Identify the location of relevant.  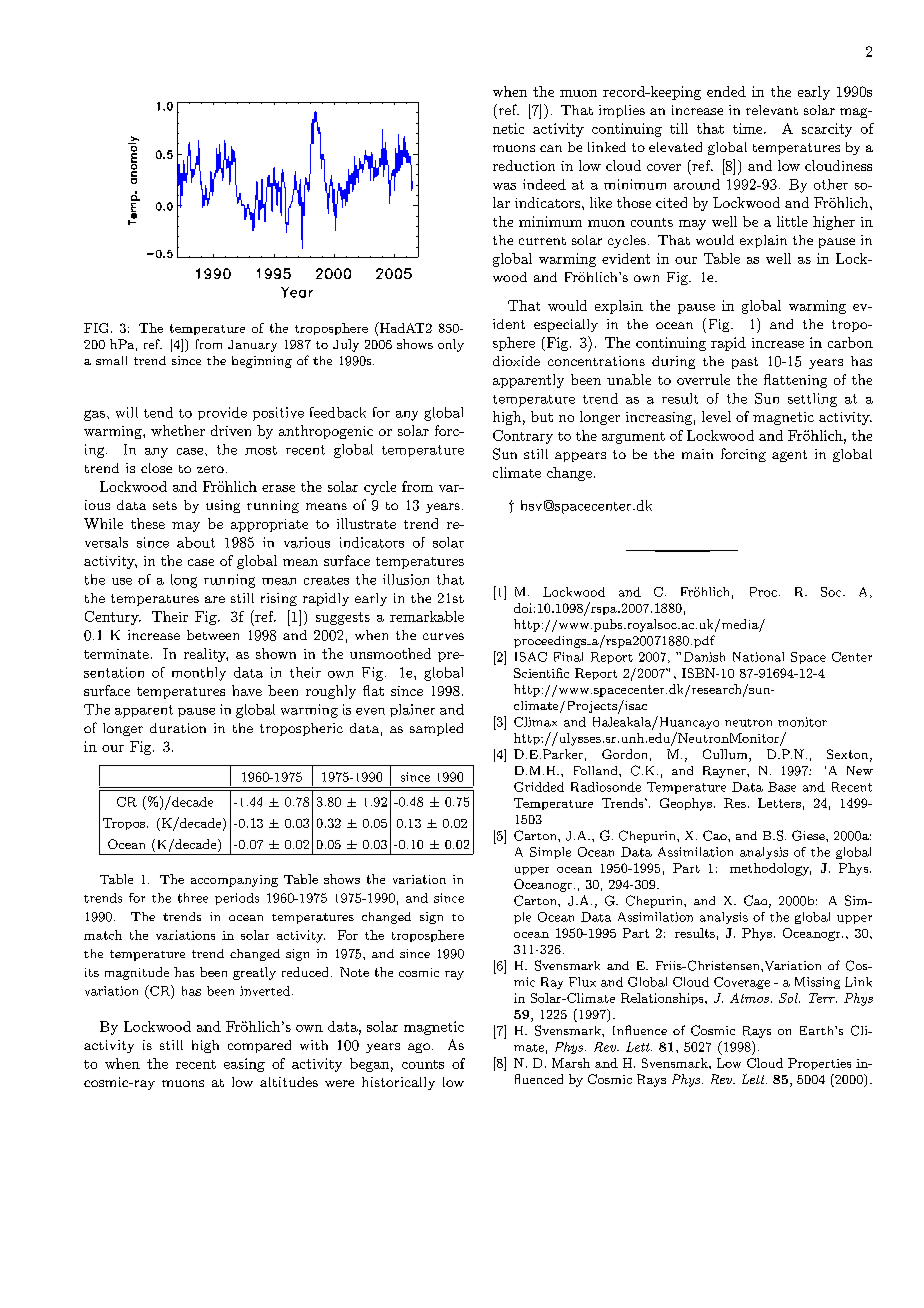
(772, 110).
